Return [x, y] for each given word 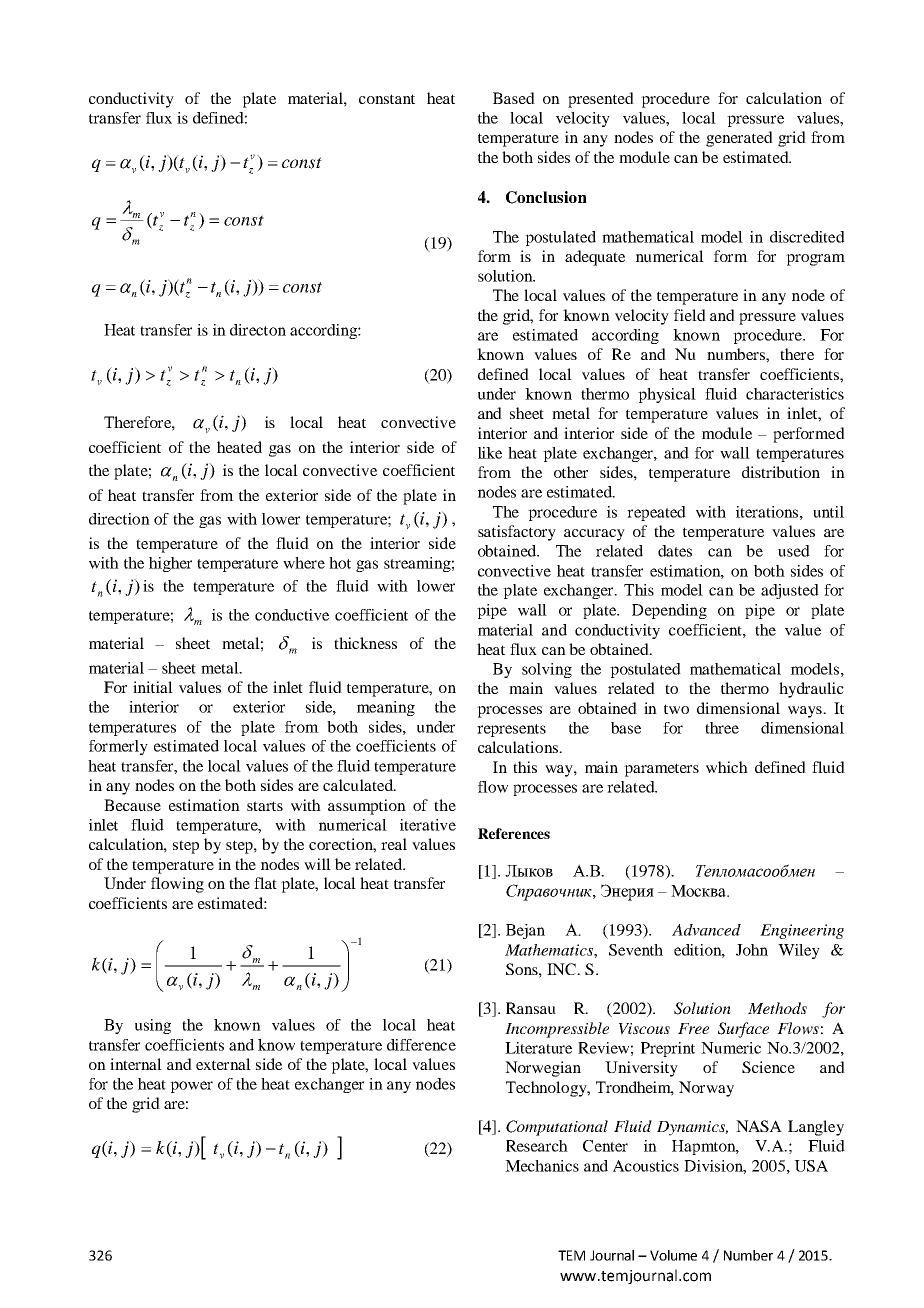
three [722, 728]
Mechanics [542, 1166]
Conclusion [546, 197]
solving [547, 670]
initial [153, 687]
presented [601, 100]
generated [739, 139]
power [191, 1087]
